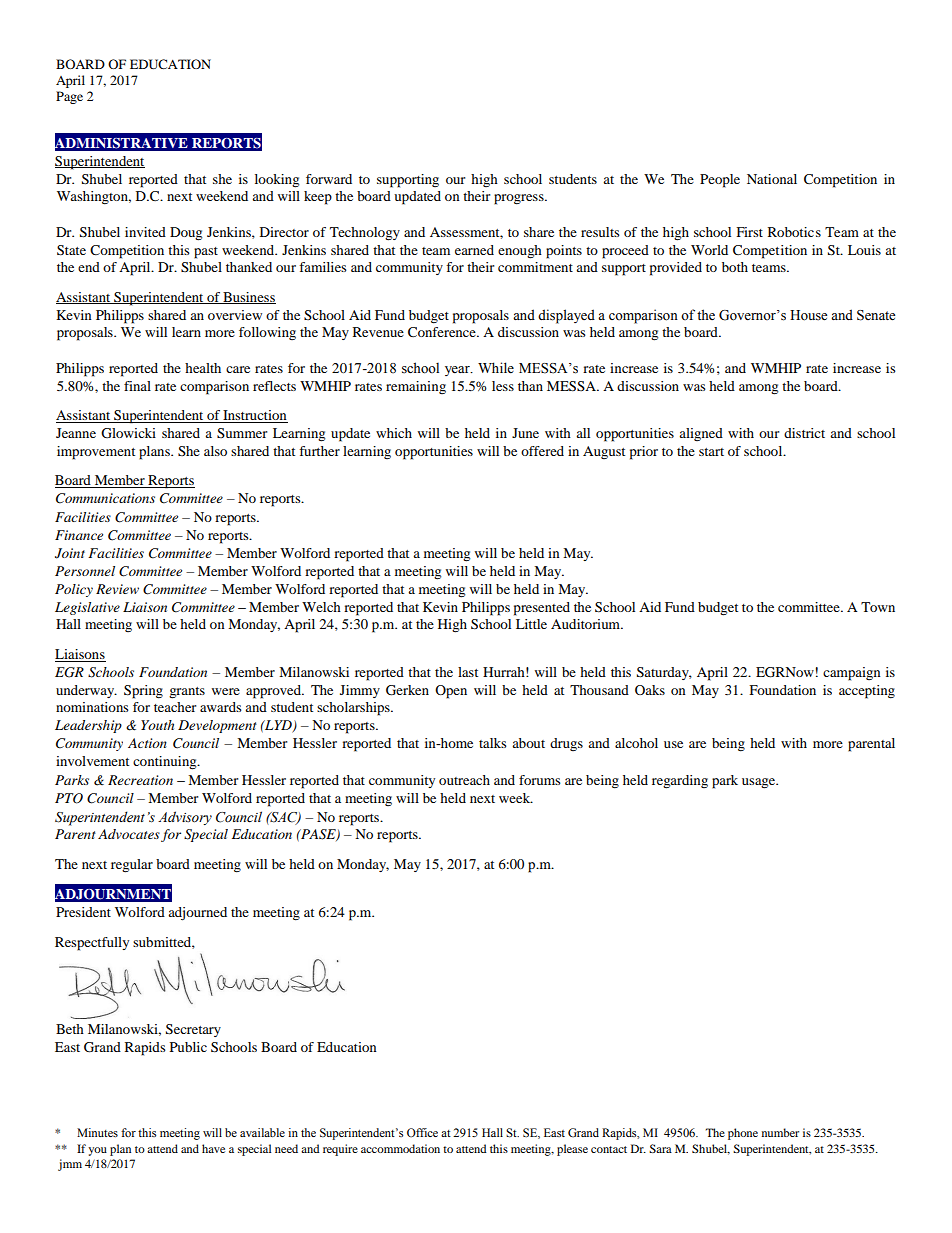 Image resolution: width=952 pixels, height=1233 pixels. Describe the element at coordinates (772, 179) in the screenshot. I see `National` at that location.
